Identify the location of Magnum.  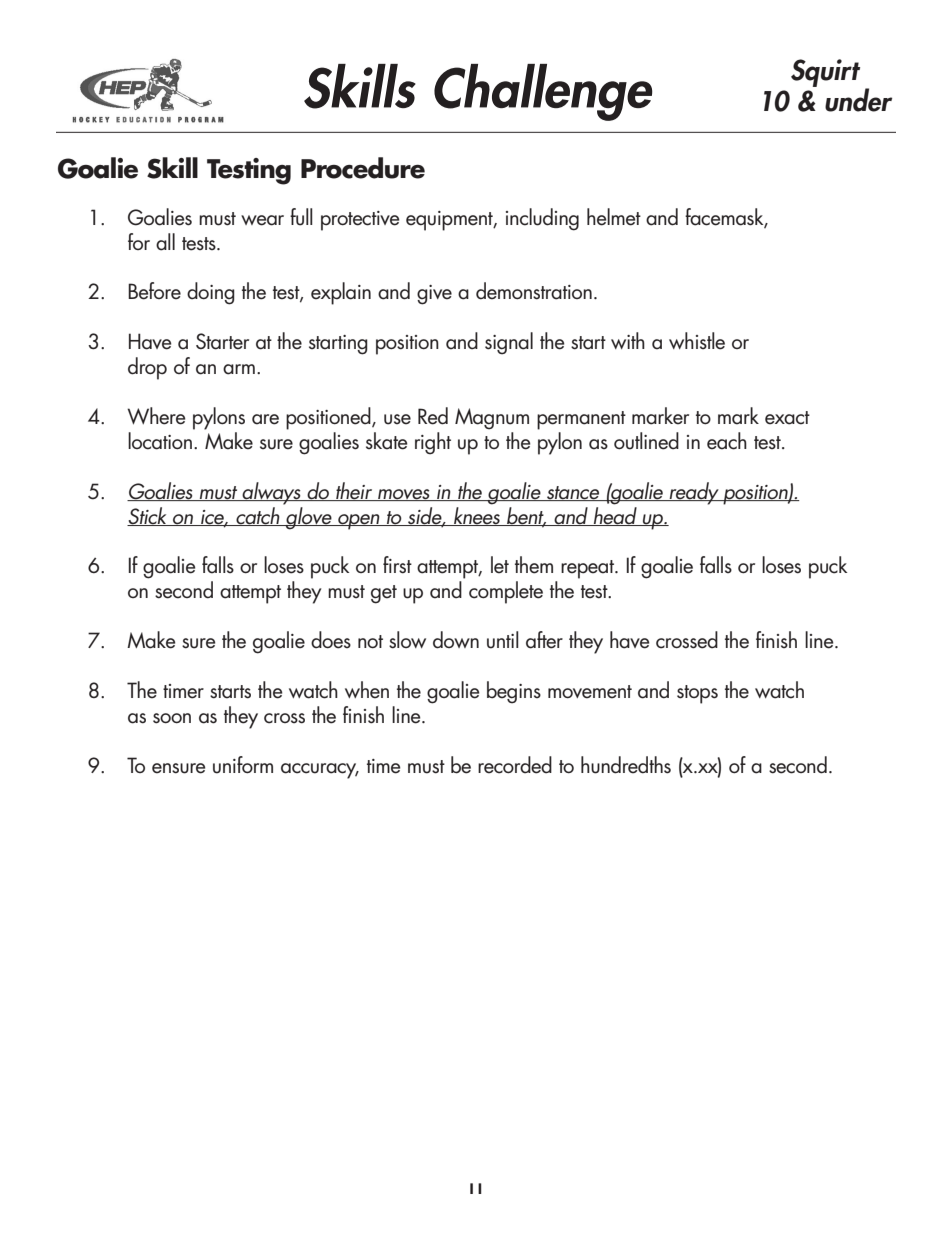
(492, 419).
